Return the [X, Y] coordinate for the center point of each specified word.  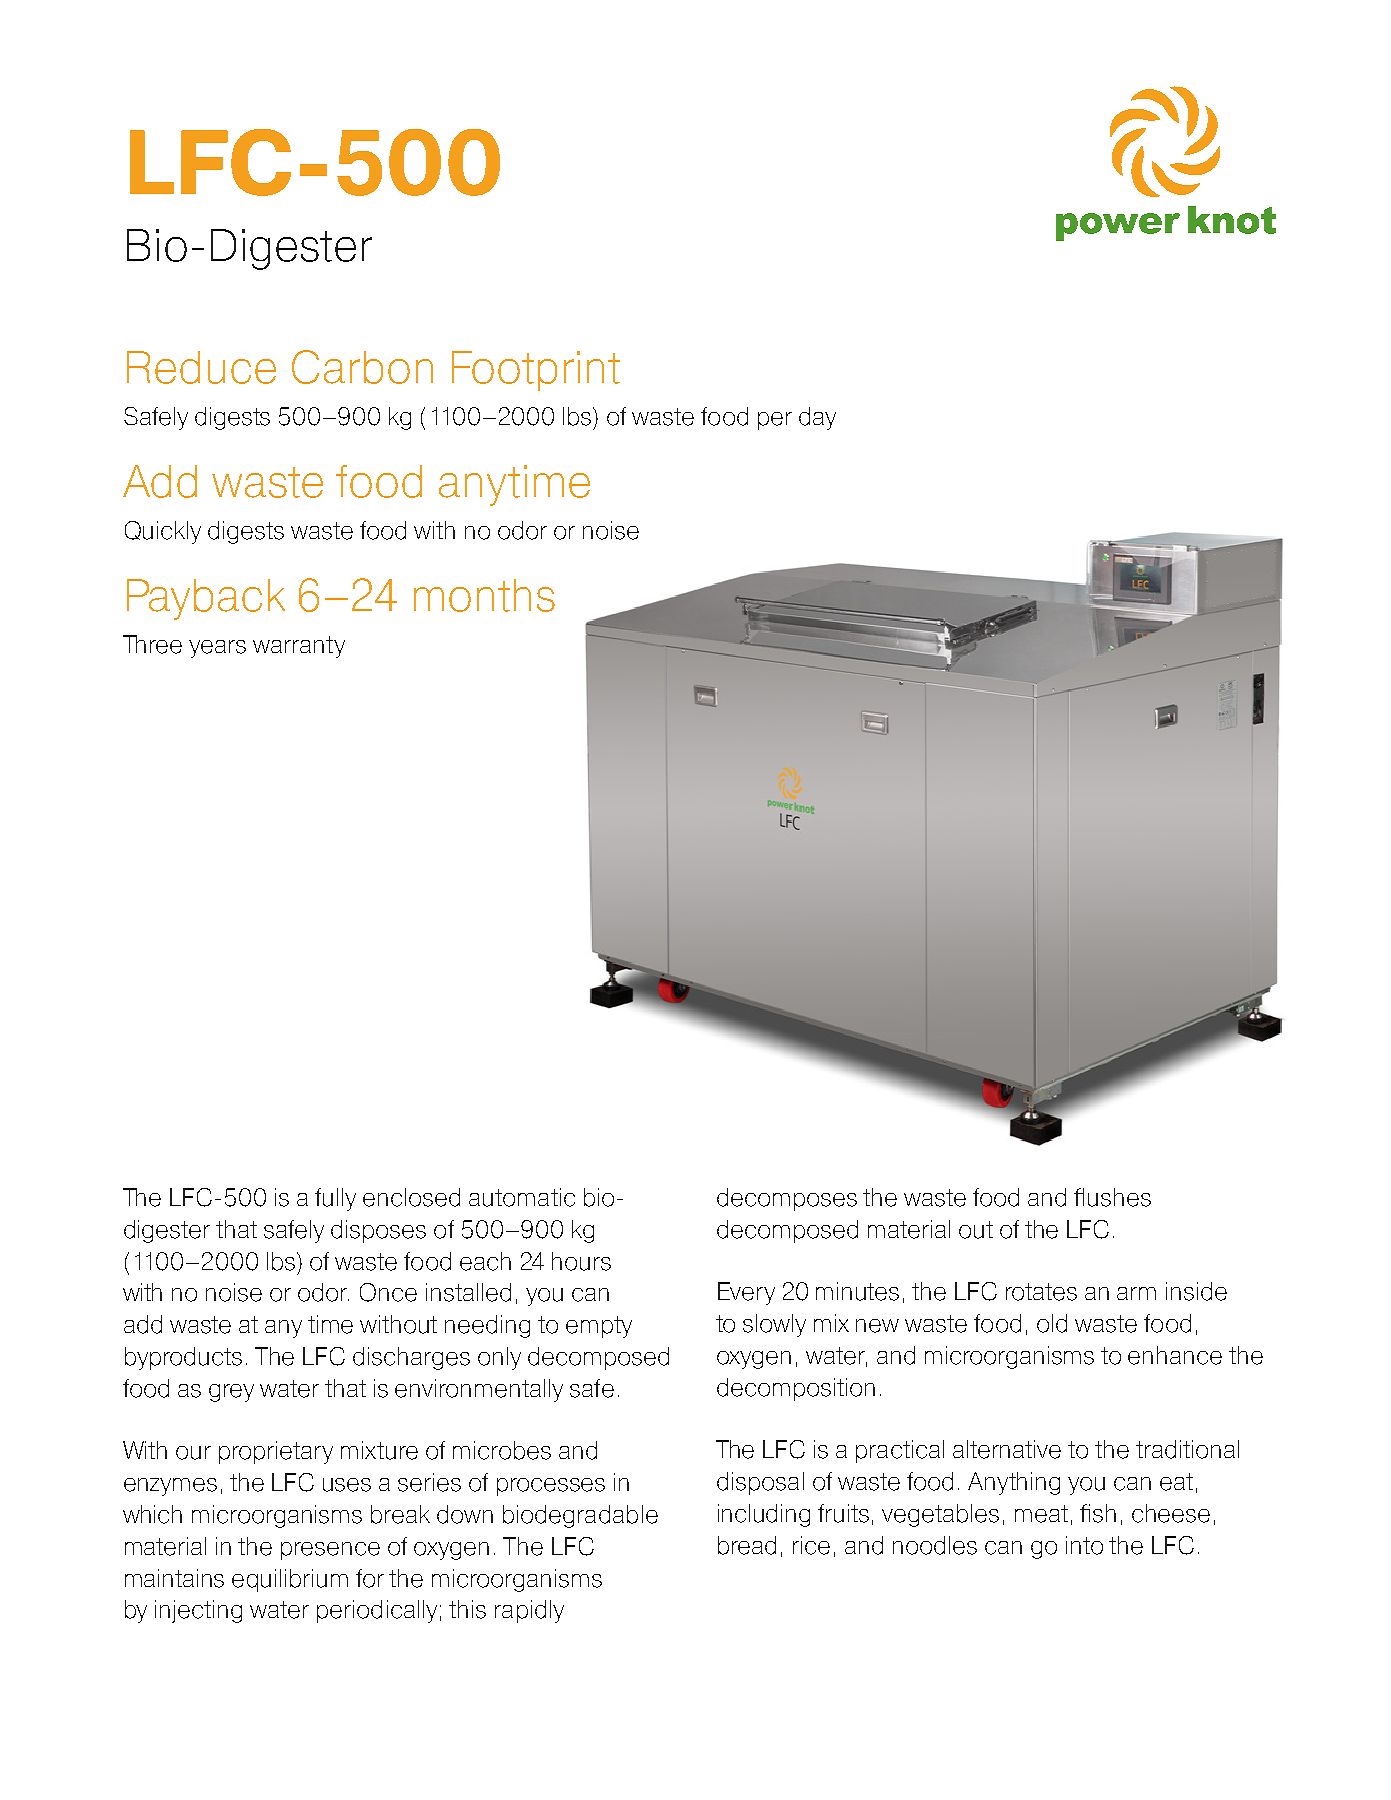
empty [599, 1327]
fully [335, 1199]
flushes [1112, 1197]
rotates [1041, 1292]
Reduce [201, 367]
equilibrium [290, 1580]
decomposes [787, 1199]
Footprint [536, 371]
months [484, 595]
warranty [299, 647]
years [217, 649]
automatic [522, 1197]
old [1052, 1323]
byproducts [183, 1358]
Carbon [362, 367]
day [817, 418]
